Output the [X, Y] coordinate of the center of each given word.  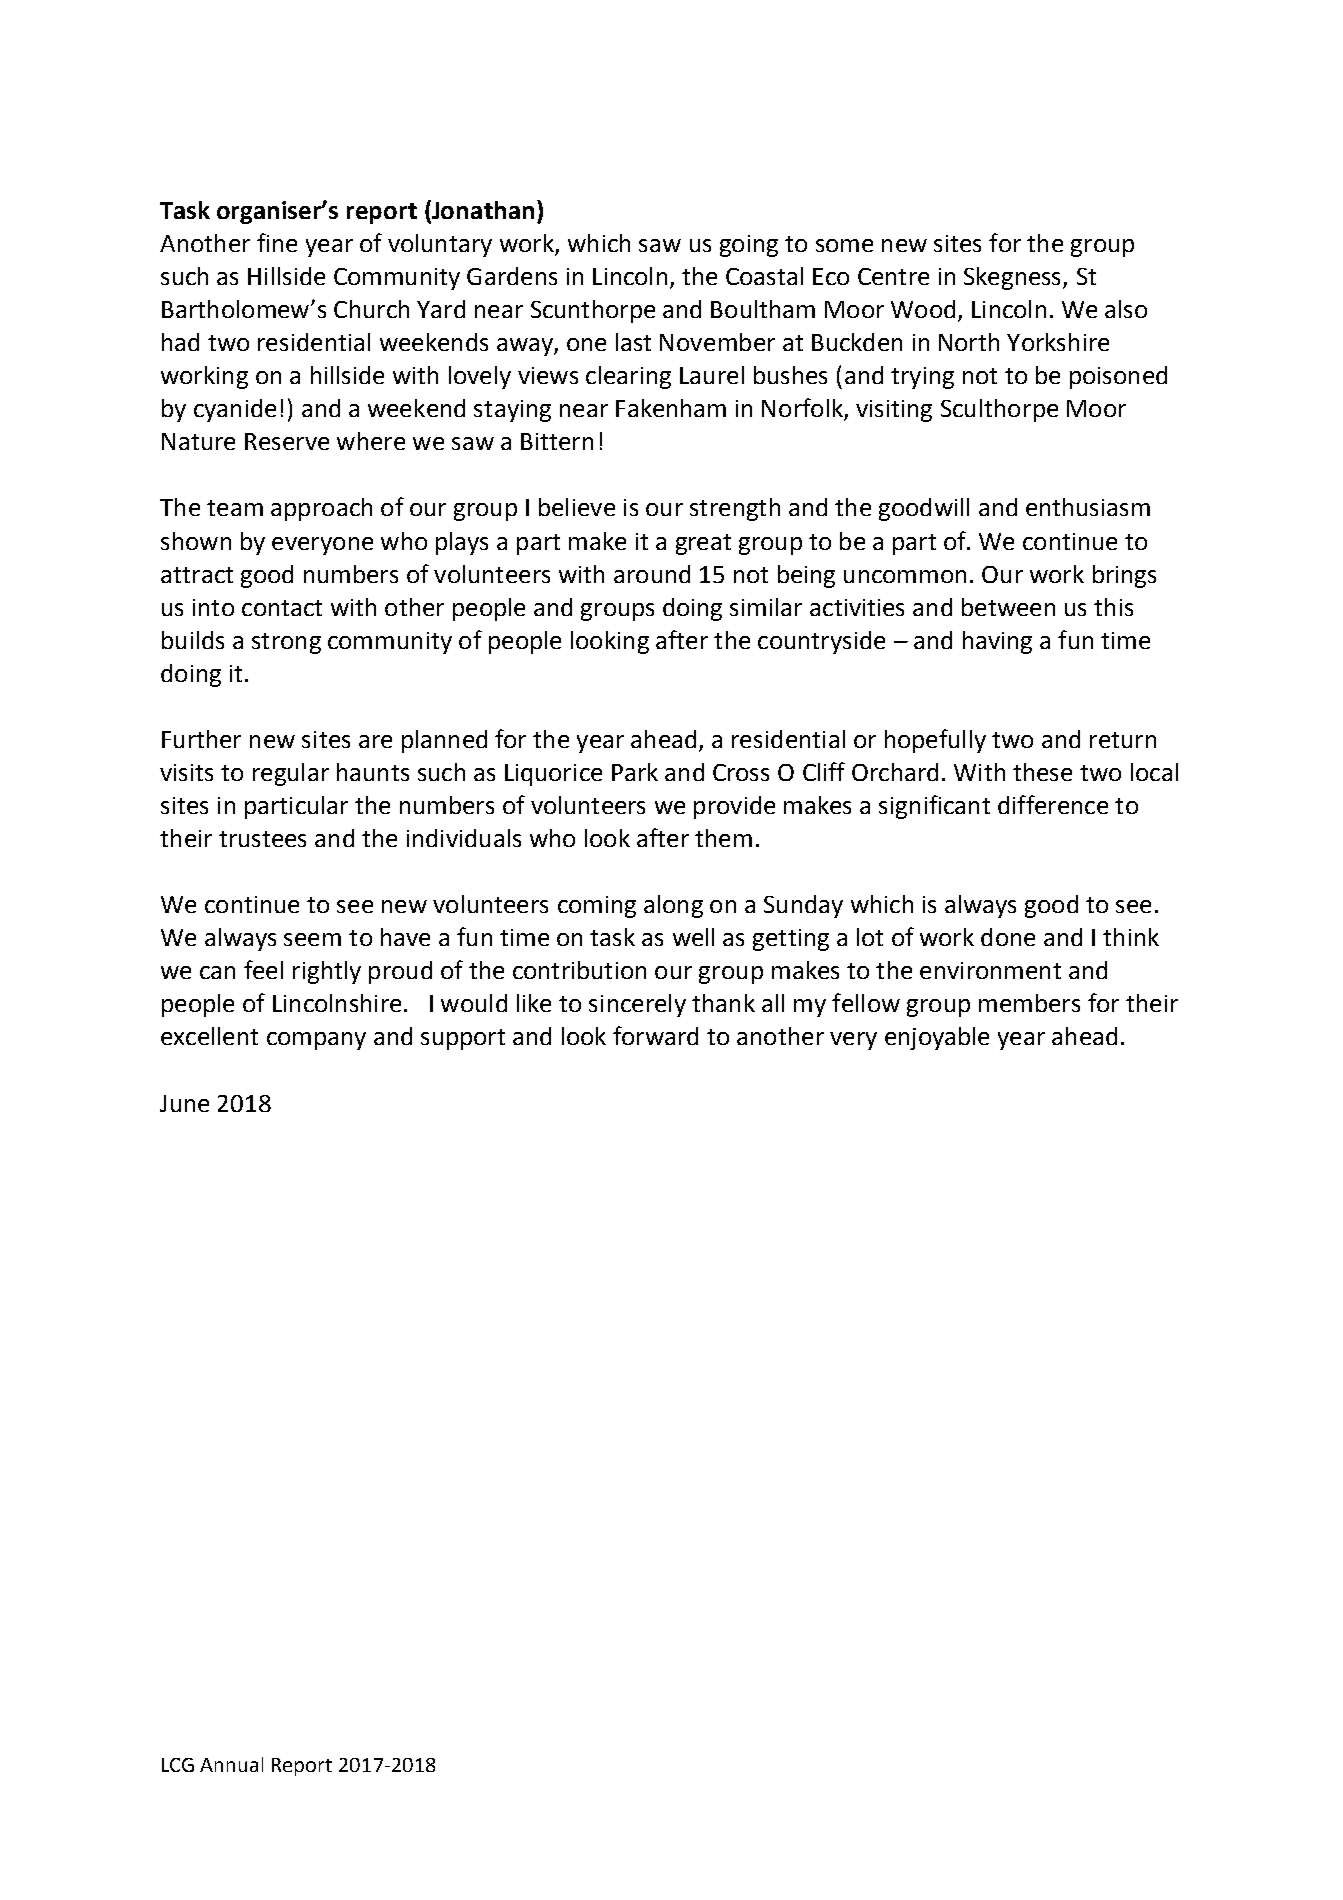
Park [635, 772]
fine [277, 242]
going [749, 246]
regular [291, 774]
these [1042, 772]
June [184, 1103]
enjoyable [937, 1038]
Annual [231, 1764]
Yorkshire [1058, 342]
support [463, 1039]
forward [655, 1035]
